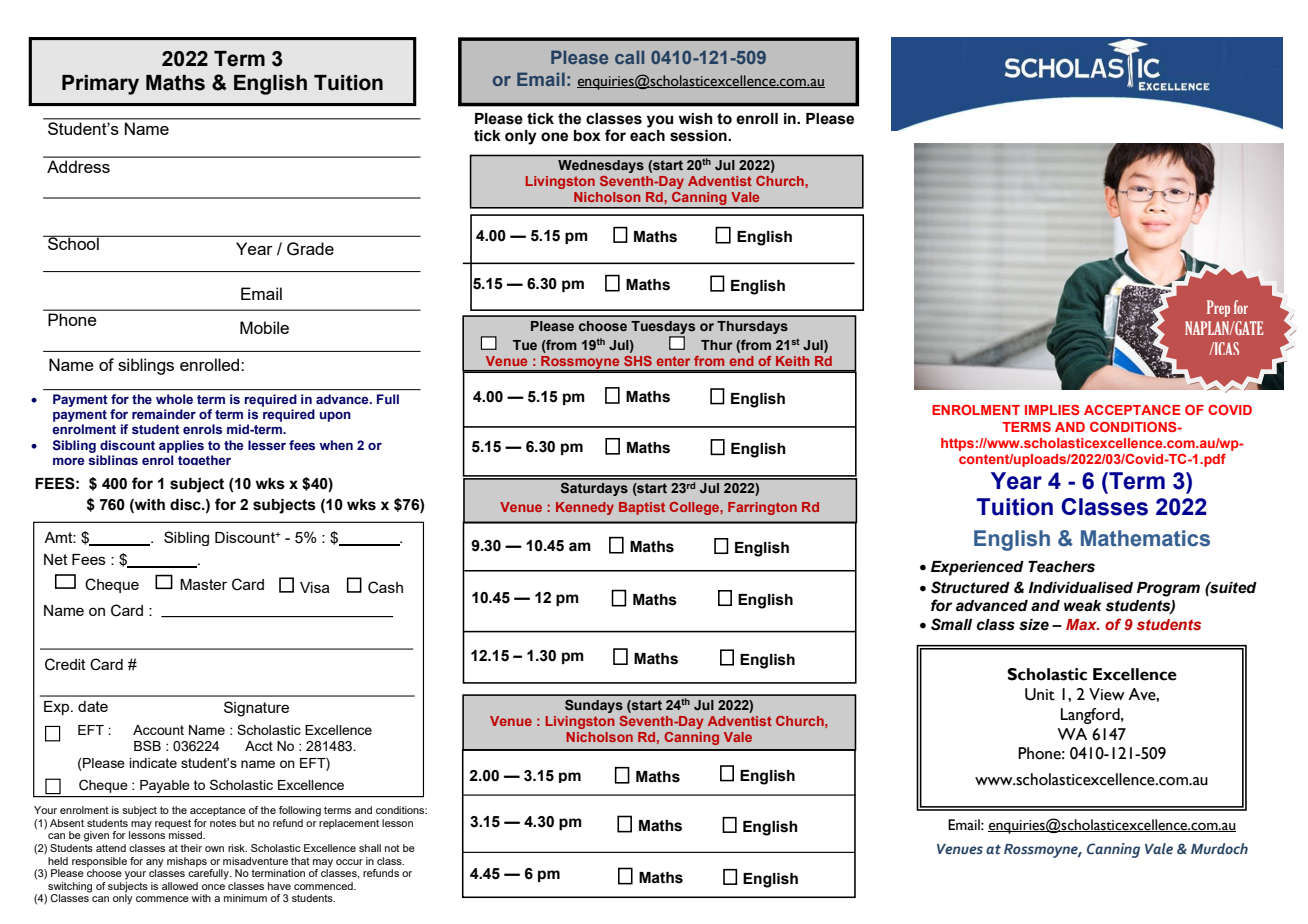 This screenshot has width=1308, height=924. I want to click on Primary, so click(100, 85).
